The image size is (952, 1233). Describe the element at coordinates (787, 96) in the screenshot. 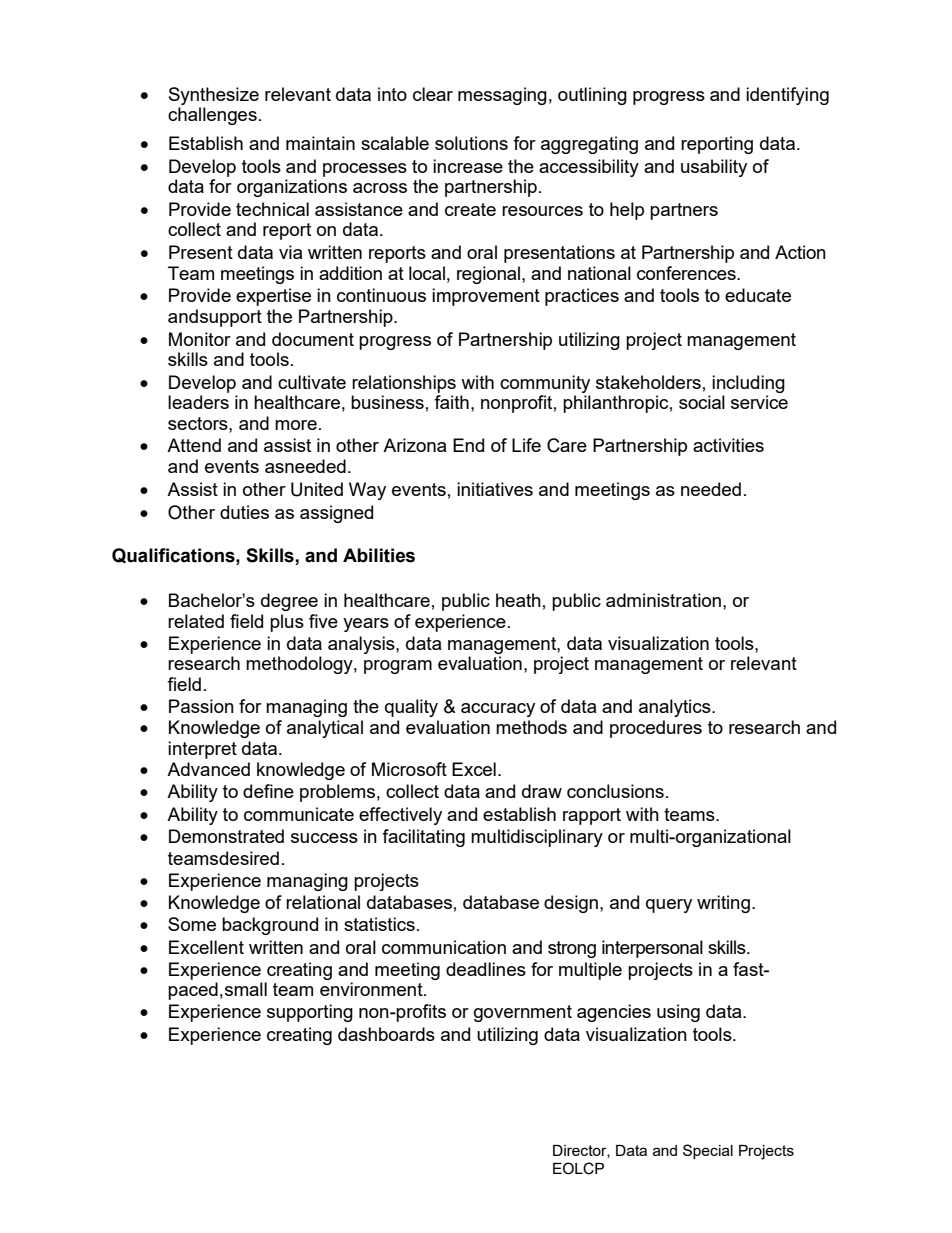

I see `identifying` at that location.
